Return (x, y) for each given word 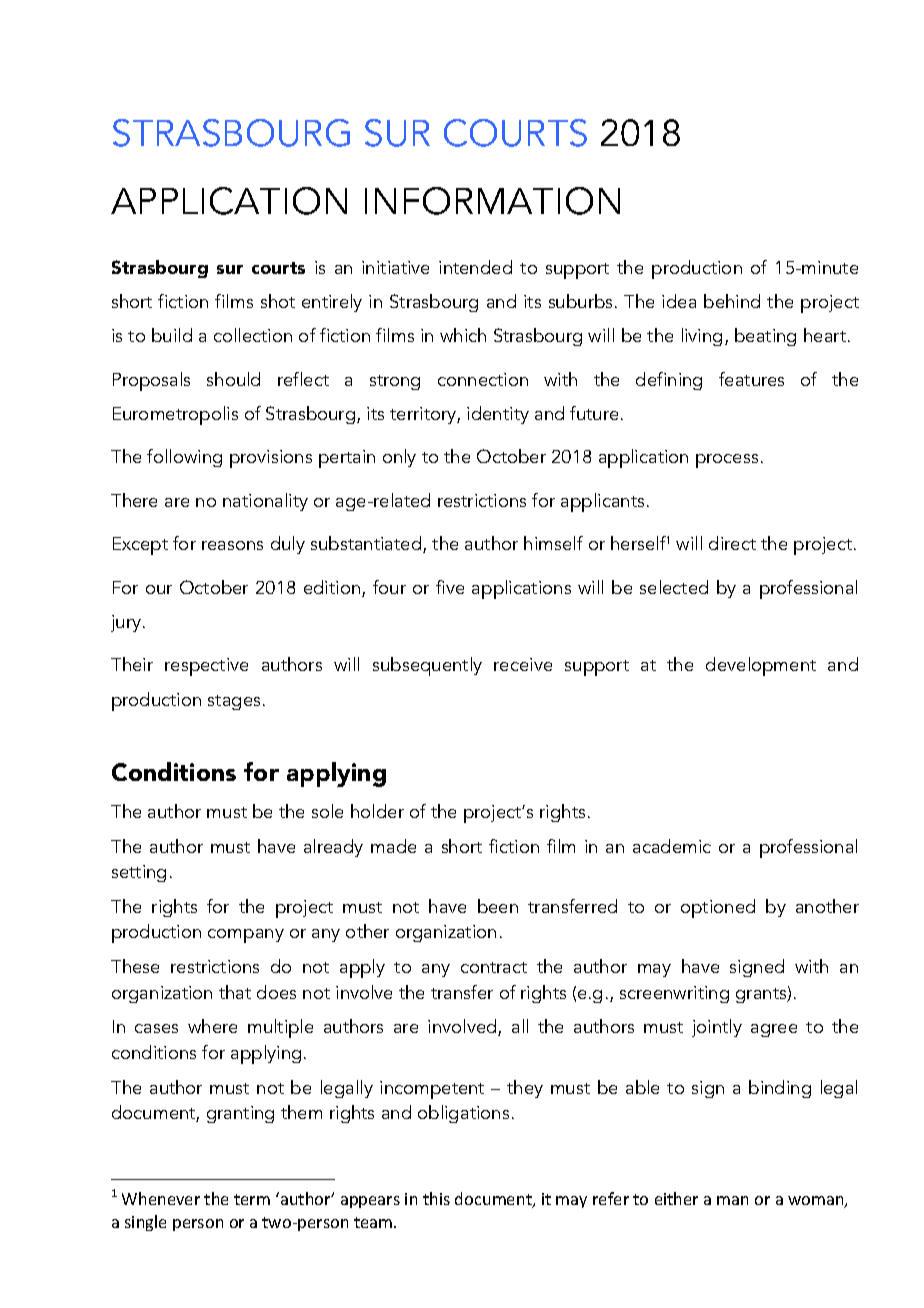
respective (206, 667)
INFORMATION (492, 201)
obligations (463, 1114)
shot (278, 301)
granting (240, 1114)
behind (732, 301)
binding (780, 1089)
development (761, 666)
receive (523, 664)
